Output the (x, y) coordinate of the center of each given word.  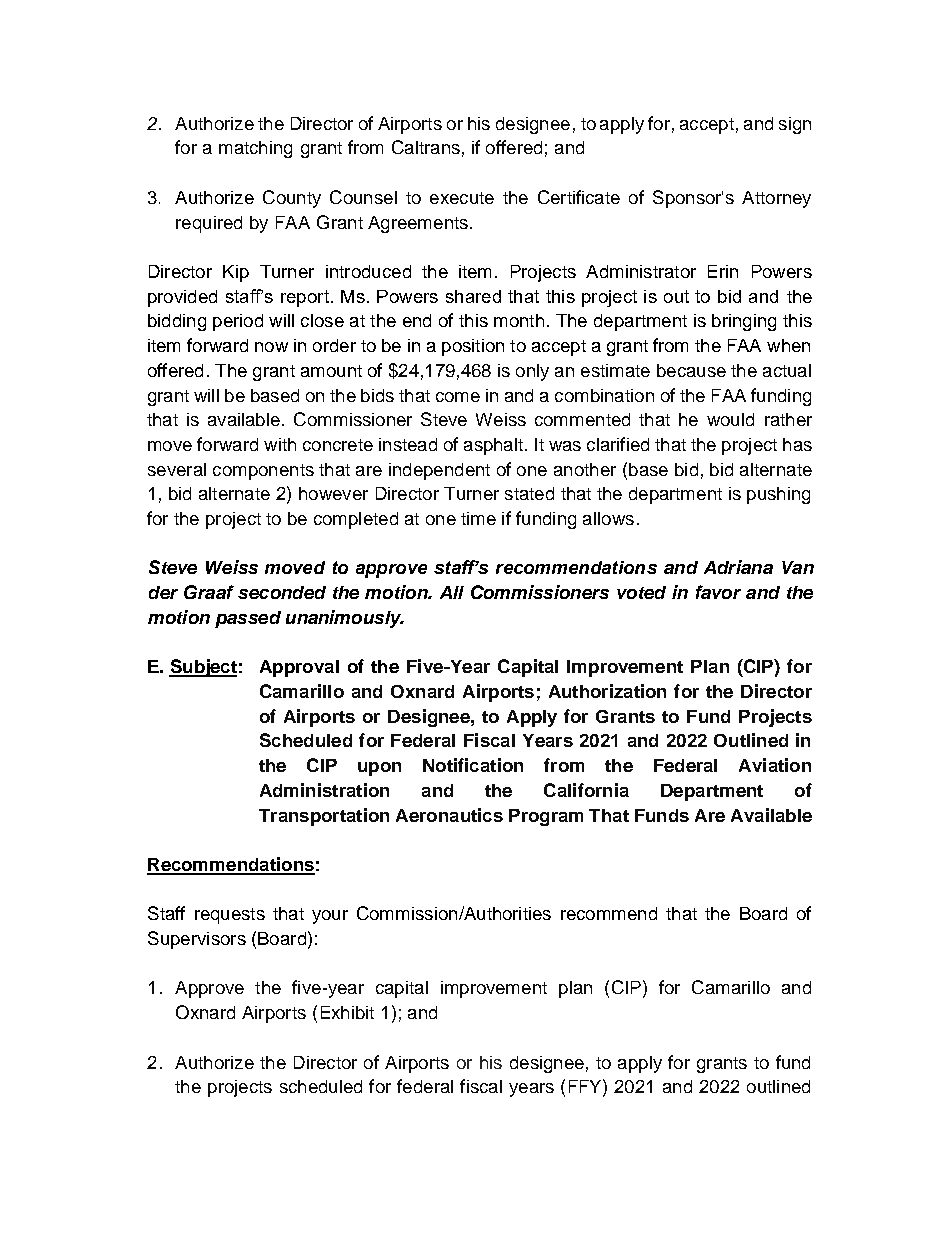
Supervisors (197, 940)
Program (546, 817)
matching (255, 149)
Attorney (776, 199)
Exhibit (347, 1012)
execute (462, 198)
